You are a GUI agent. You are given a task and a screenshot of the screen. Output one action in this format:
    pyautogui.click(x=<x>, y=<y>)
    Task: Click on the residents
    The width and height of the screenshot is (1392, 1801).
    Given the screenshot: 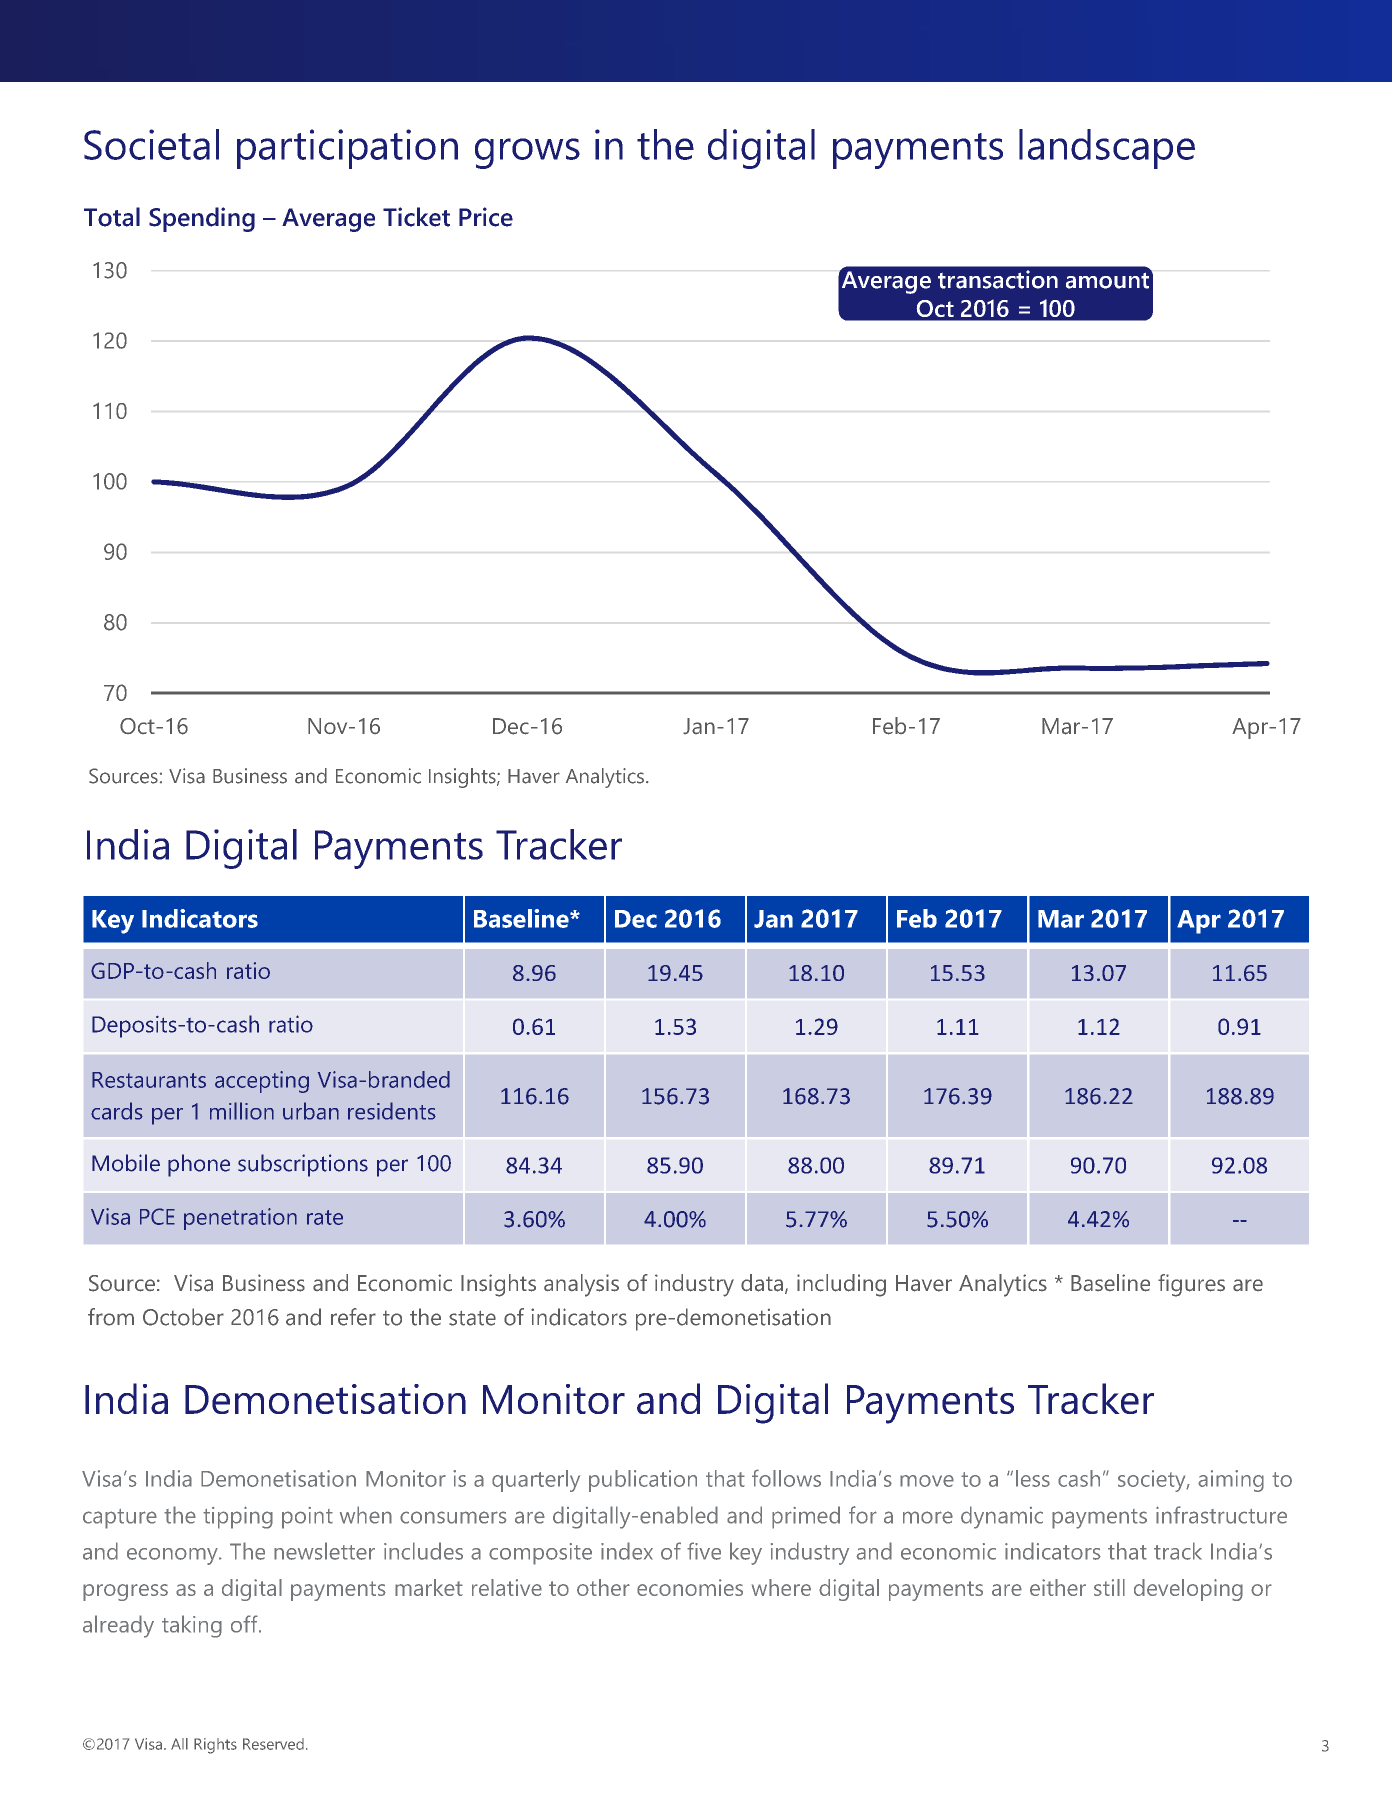 What is the action you would take?
    pyautogui.click(x=392, y=1111)
